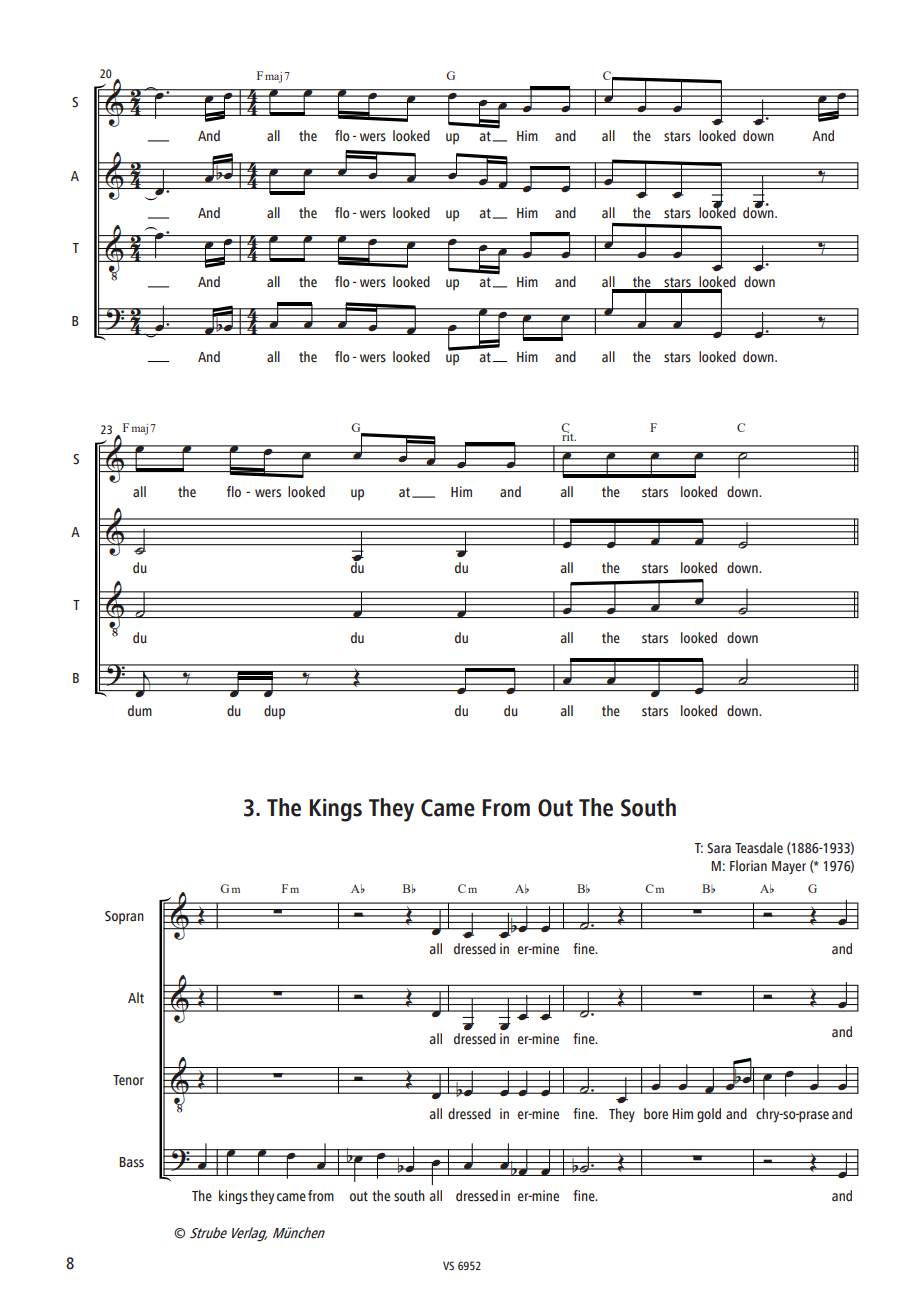 The image size is (924, 1308). Describe the element at coordinates (789, 868) in the document. I see `Mayer` at that location.
